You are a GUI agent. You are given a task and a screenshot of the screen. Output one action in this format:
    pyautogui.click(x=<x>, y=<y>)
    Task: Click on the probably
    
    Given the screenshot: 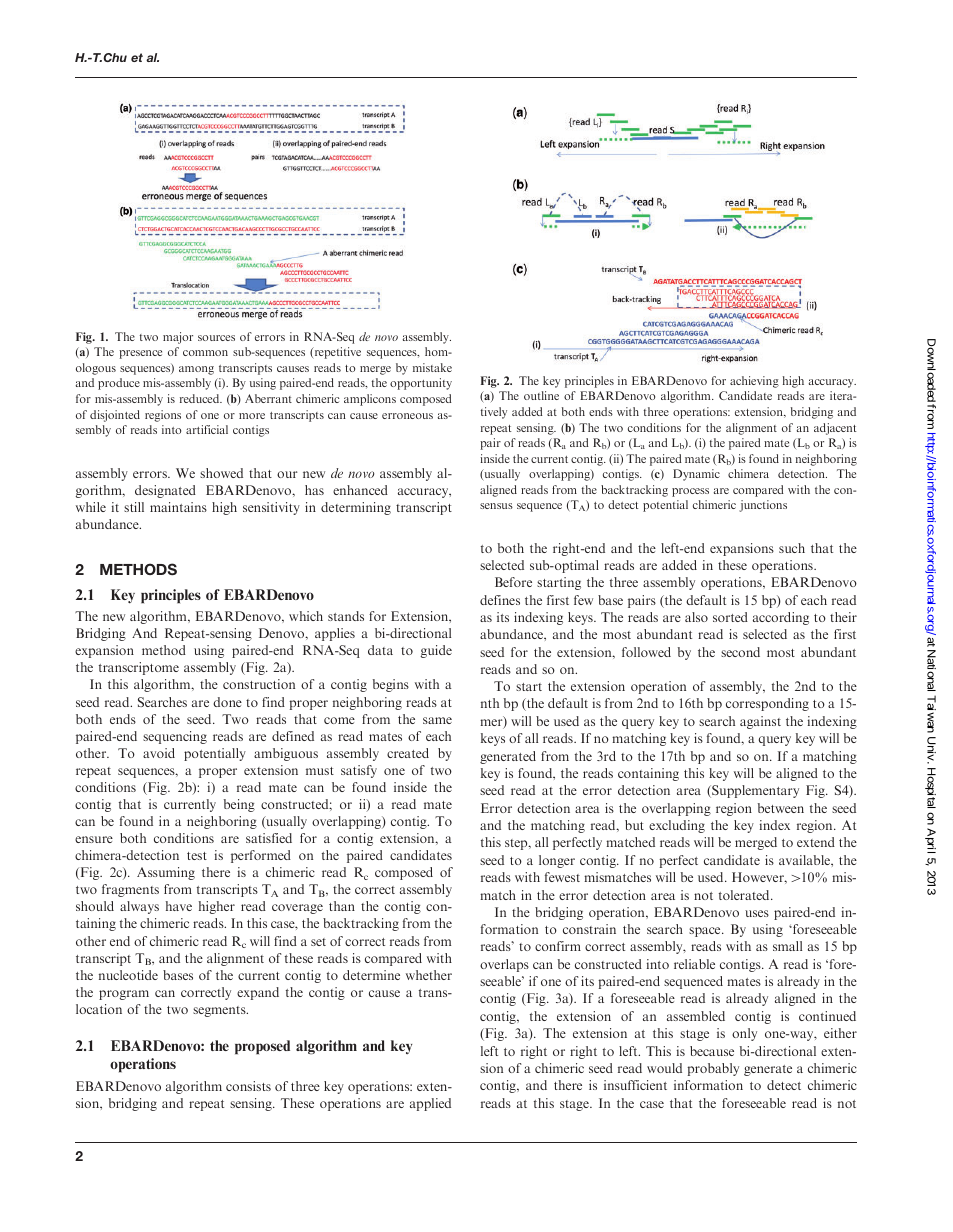 What is the action you would take?
    pyautogui.click(x=713, y=1069)
